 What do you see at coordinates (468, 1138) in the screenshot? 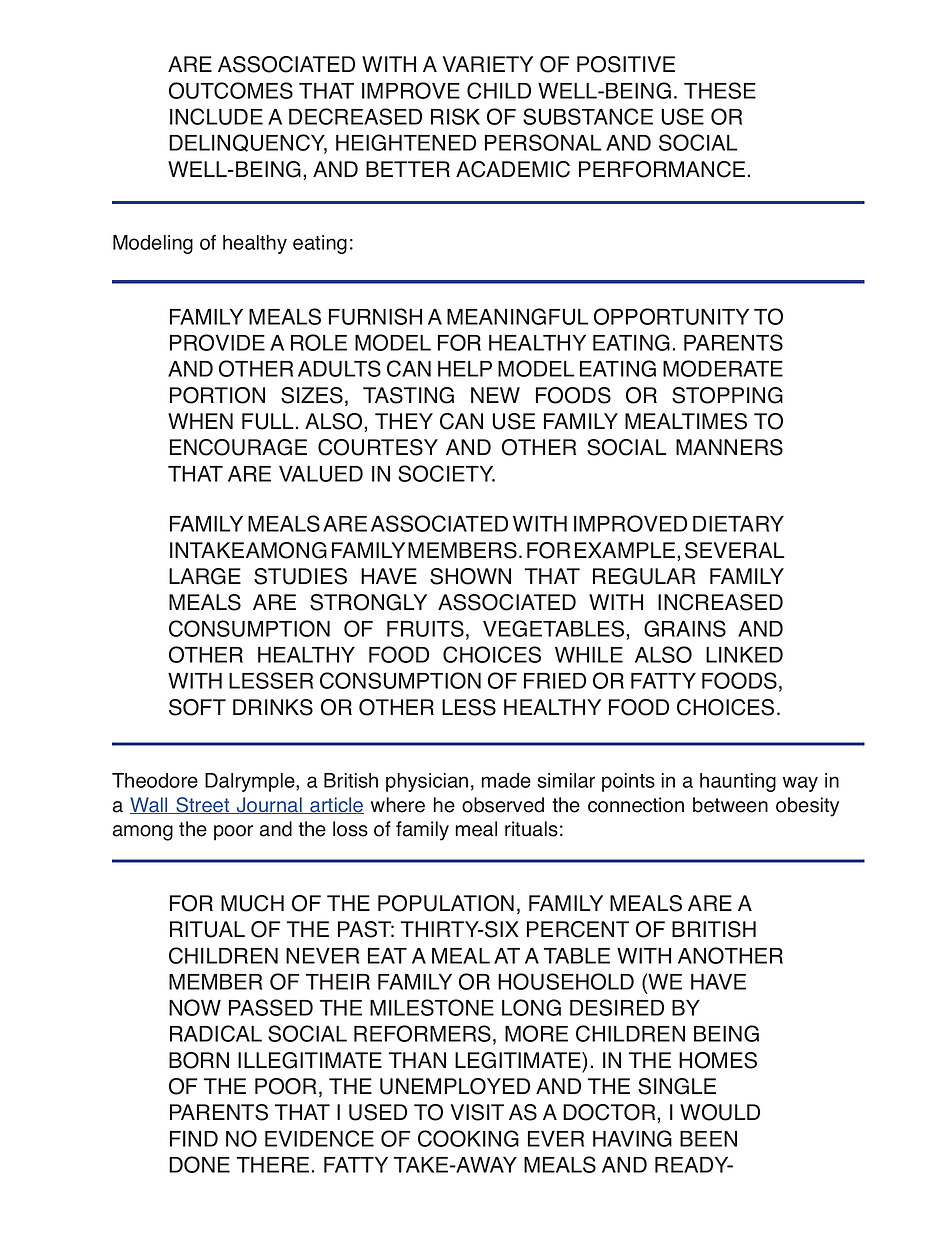
I see `COOKING` at bounding box center [468, 1138].
